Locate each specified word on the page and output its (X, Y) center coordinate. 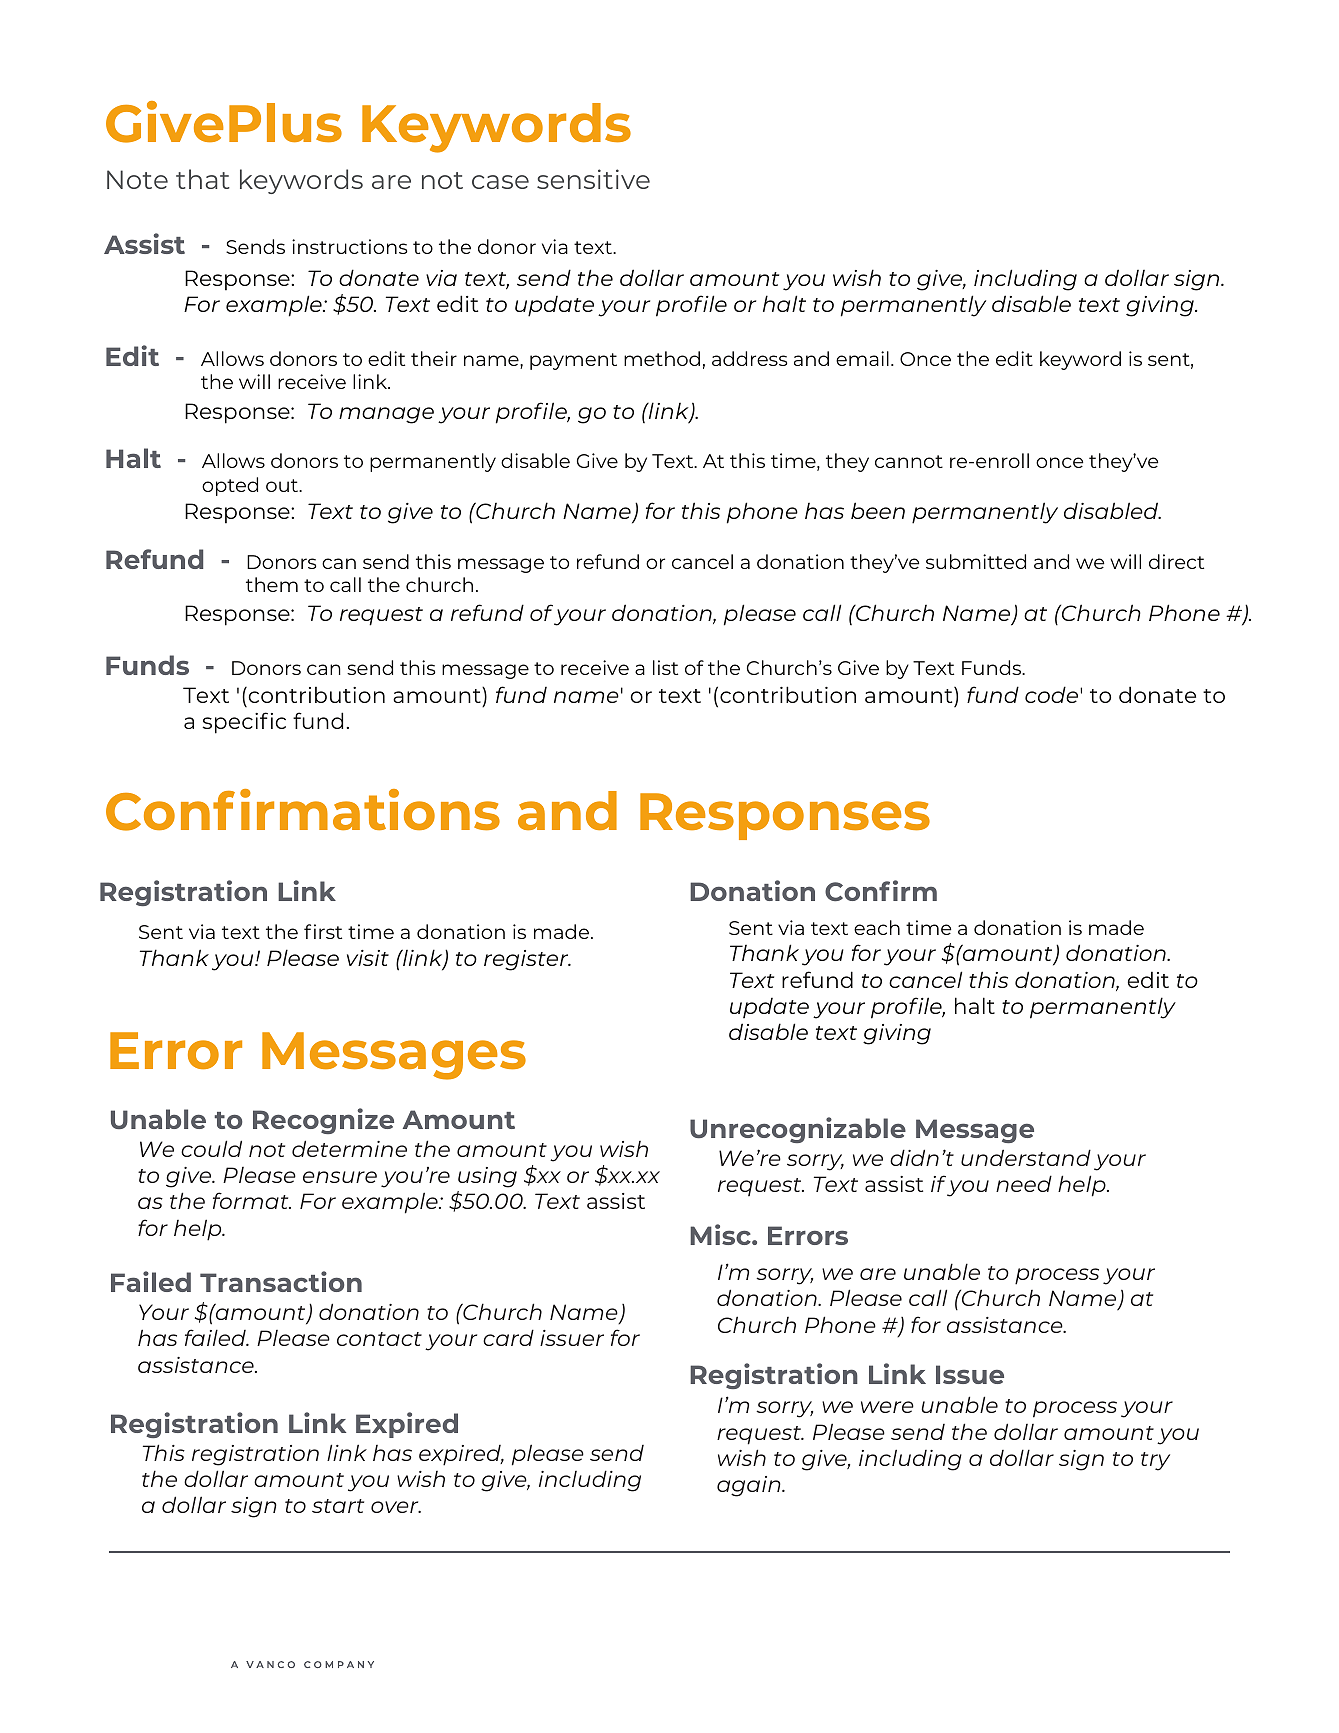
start (338, 1506)
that (203, 179)
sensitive (593, 179)
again (750, 1486)
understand (1026, 1157)
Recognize (323, 1121)
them (272, 584)
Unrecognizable (798, 1130)
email (862, 358)
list (665, 667)
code (1053, 694)
